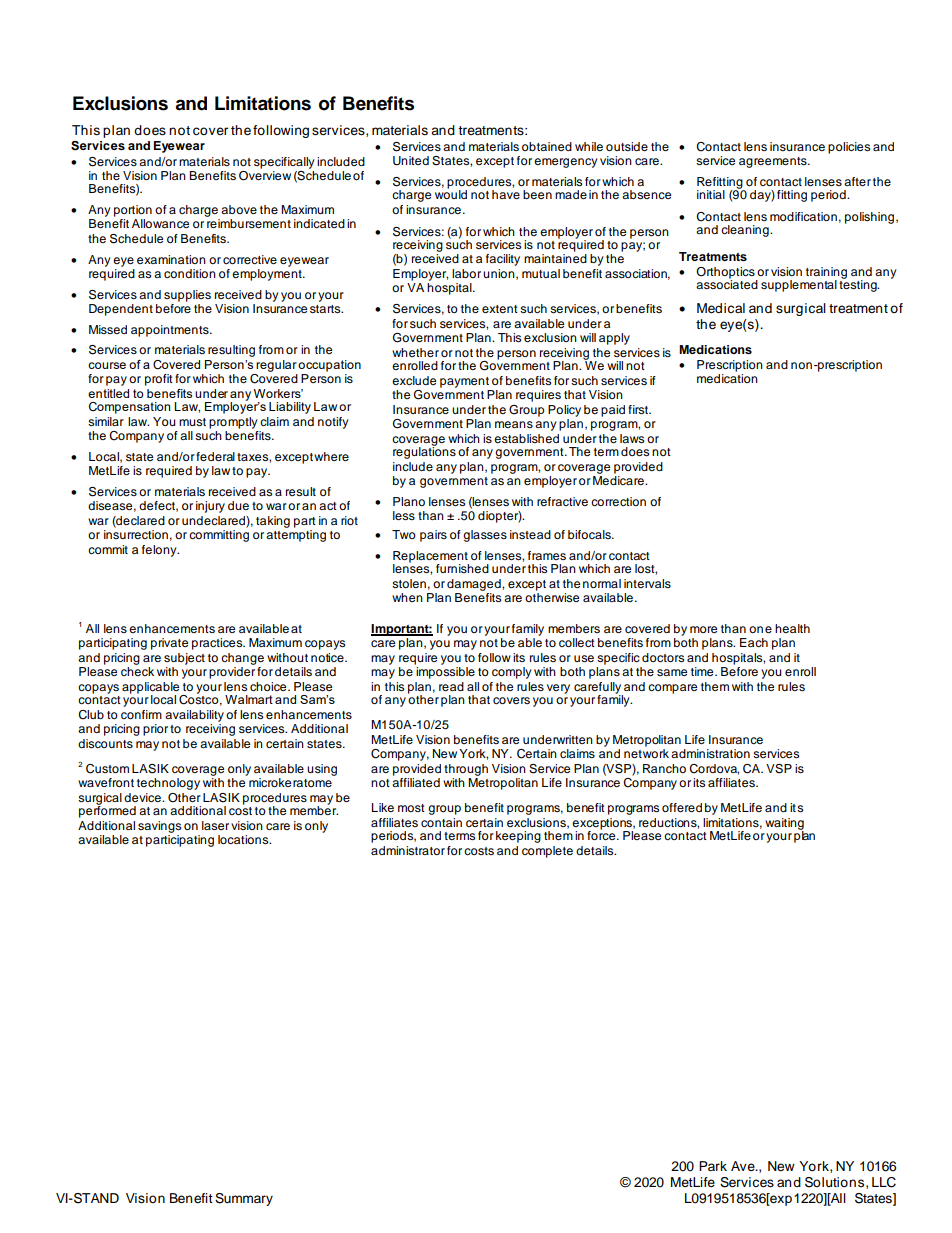 The image size is (952, 1233). Describe the element at coordinates (159, 827) in the page. I see `savings` at that location.
